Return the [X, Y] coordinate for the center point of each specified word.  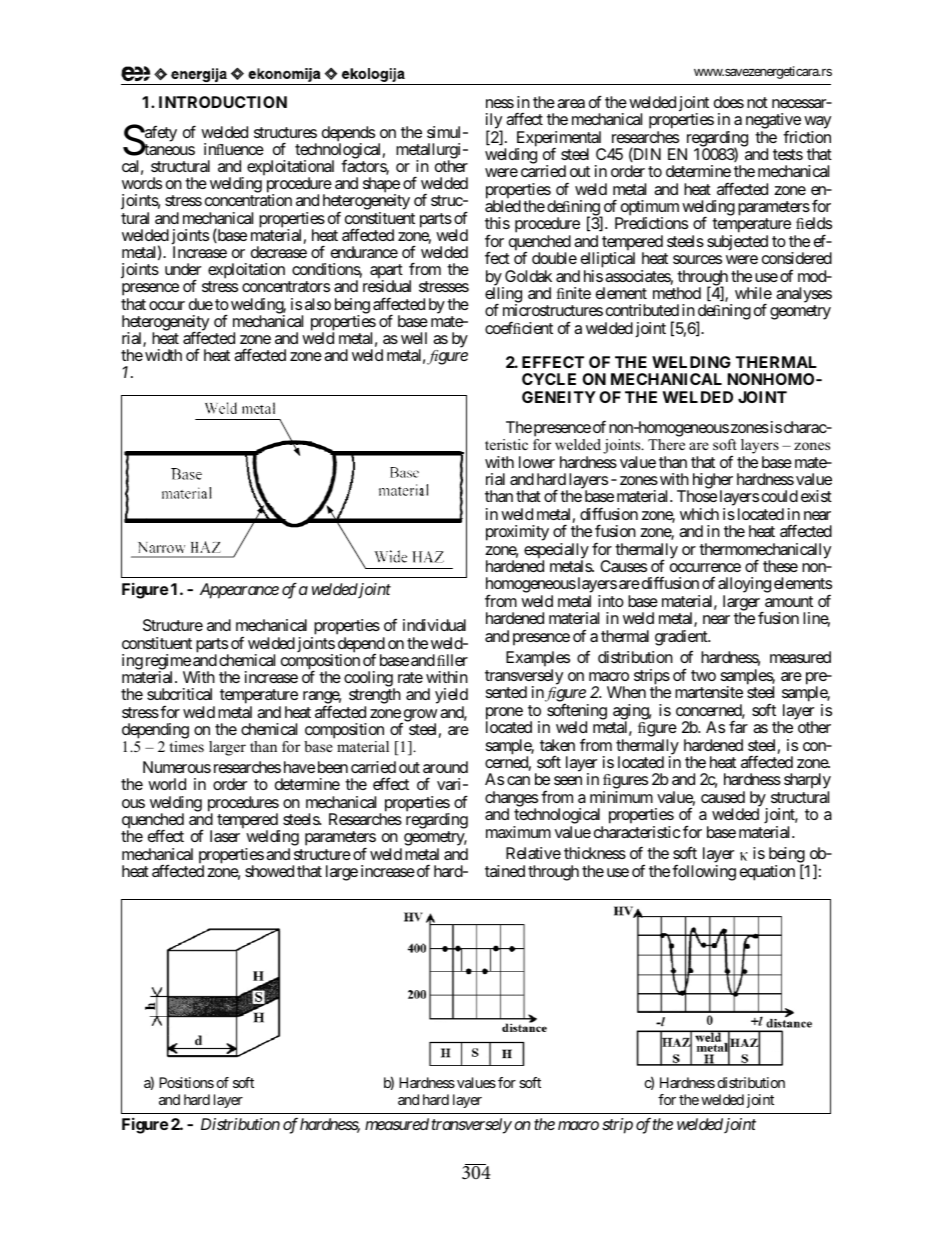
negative [773, 122]
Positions [186, 1082]
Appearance [239, 591]
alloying [744, 586]
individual [434, 625]
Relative [533, 853]
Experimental [559, 140]
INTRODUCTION [223, 102]
